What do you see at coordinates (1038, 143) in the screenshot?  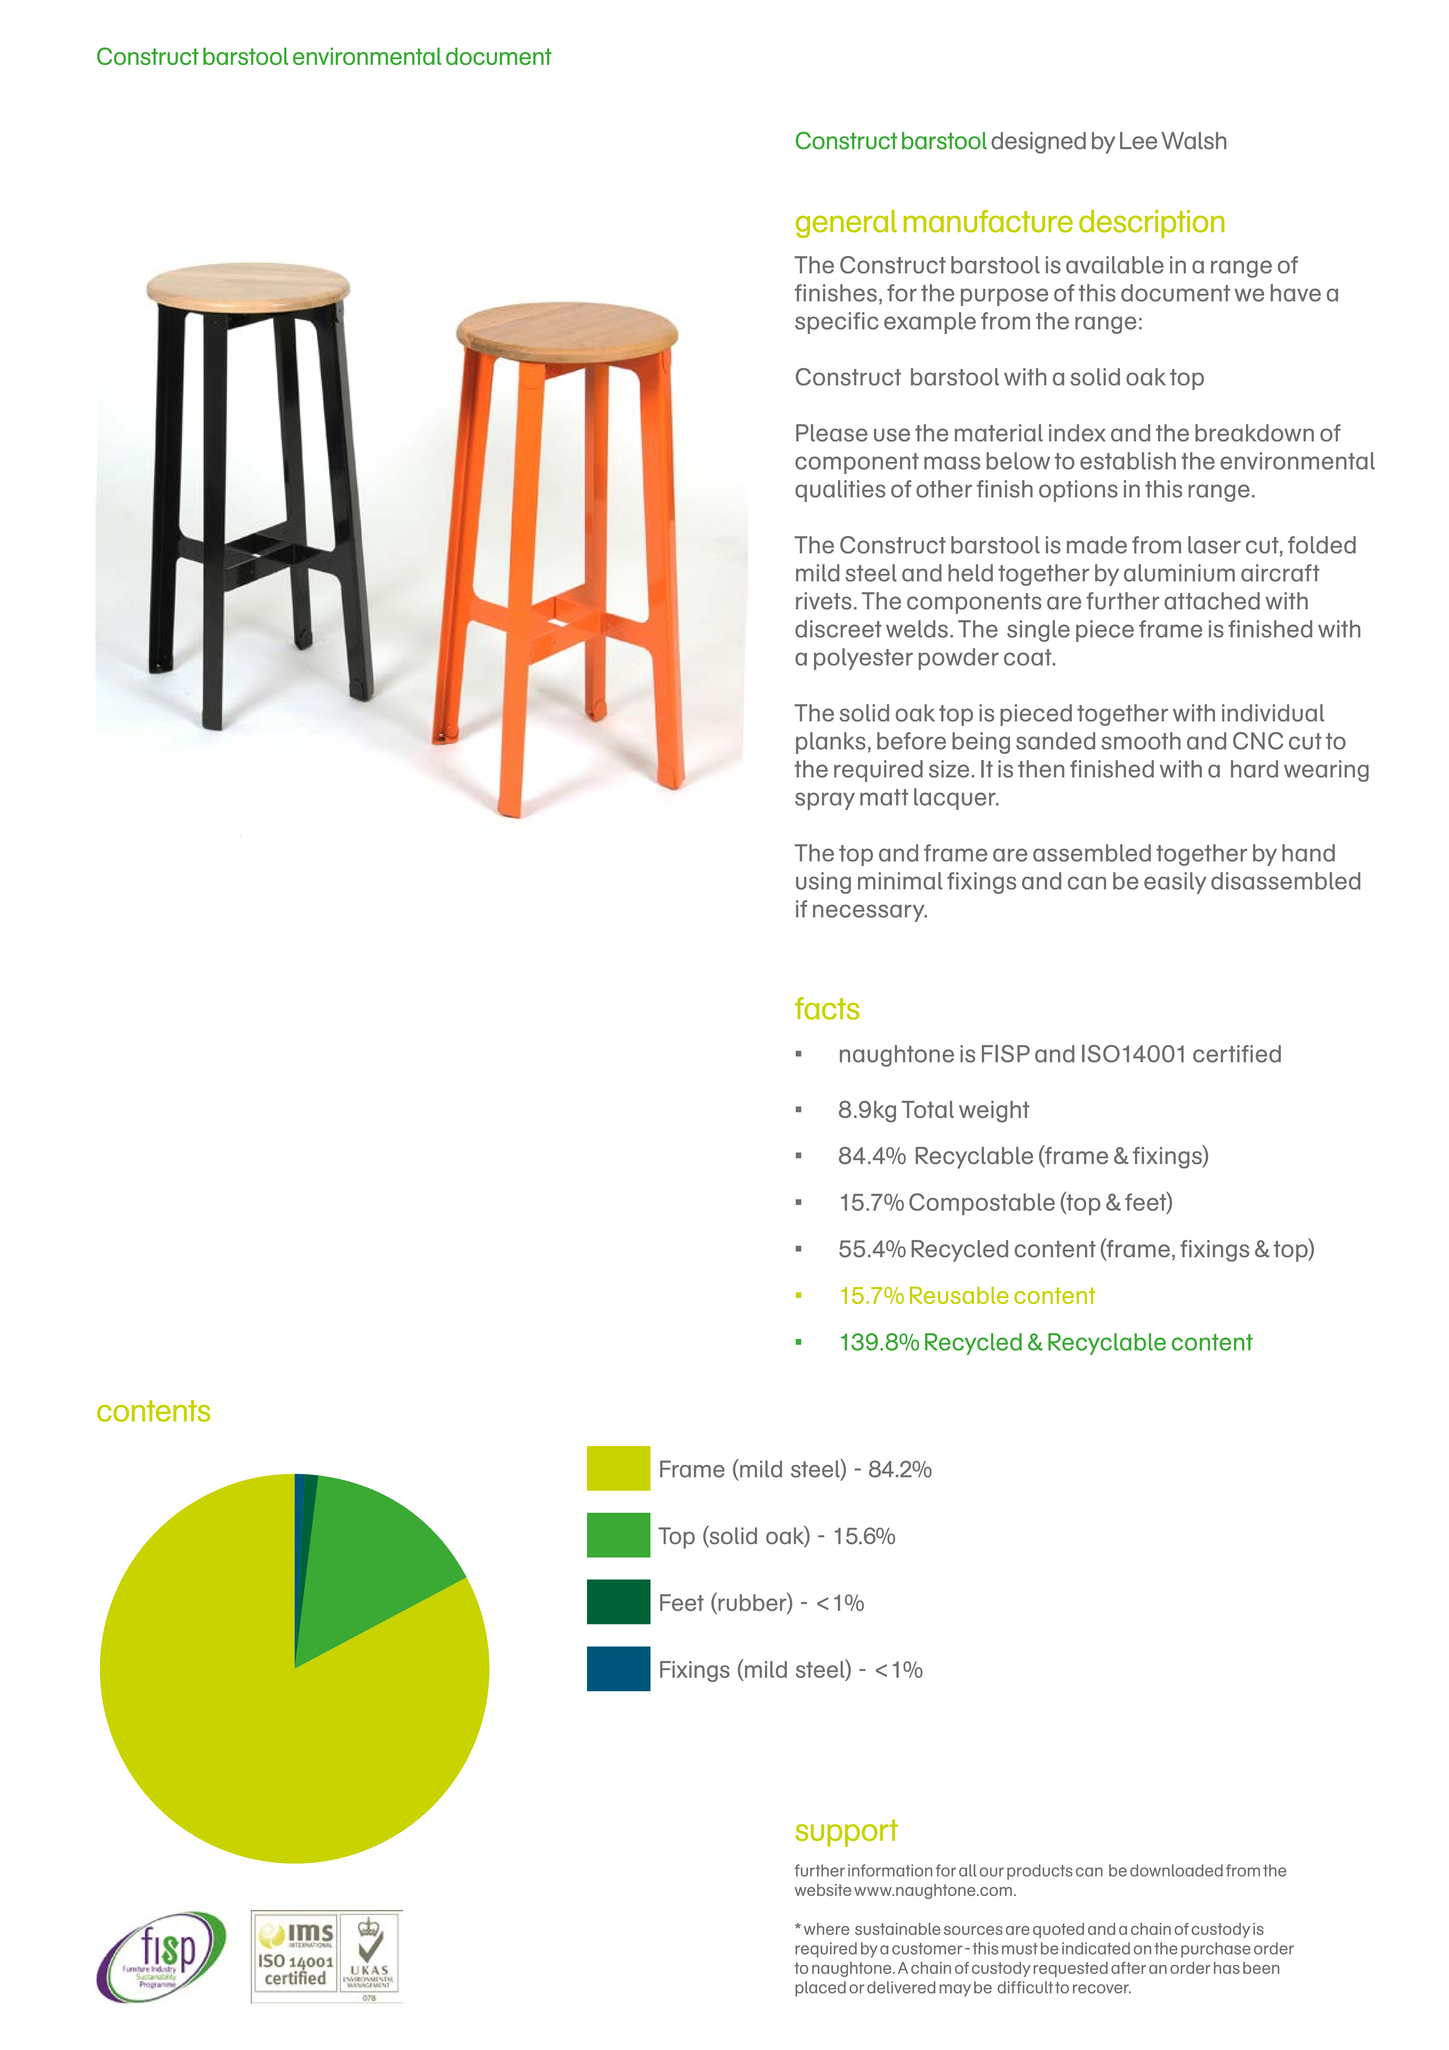 I see `designed` at bounding box center [1038, 143].
